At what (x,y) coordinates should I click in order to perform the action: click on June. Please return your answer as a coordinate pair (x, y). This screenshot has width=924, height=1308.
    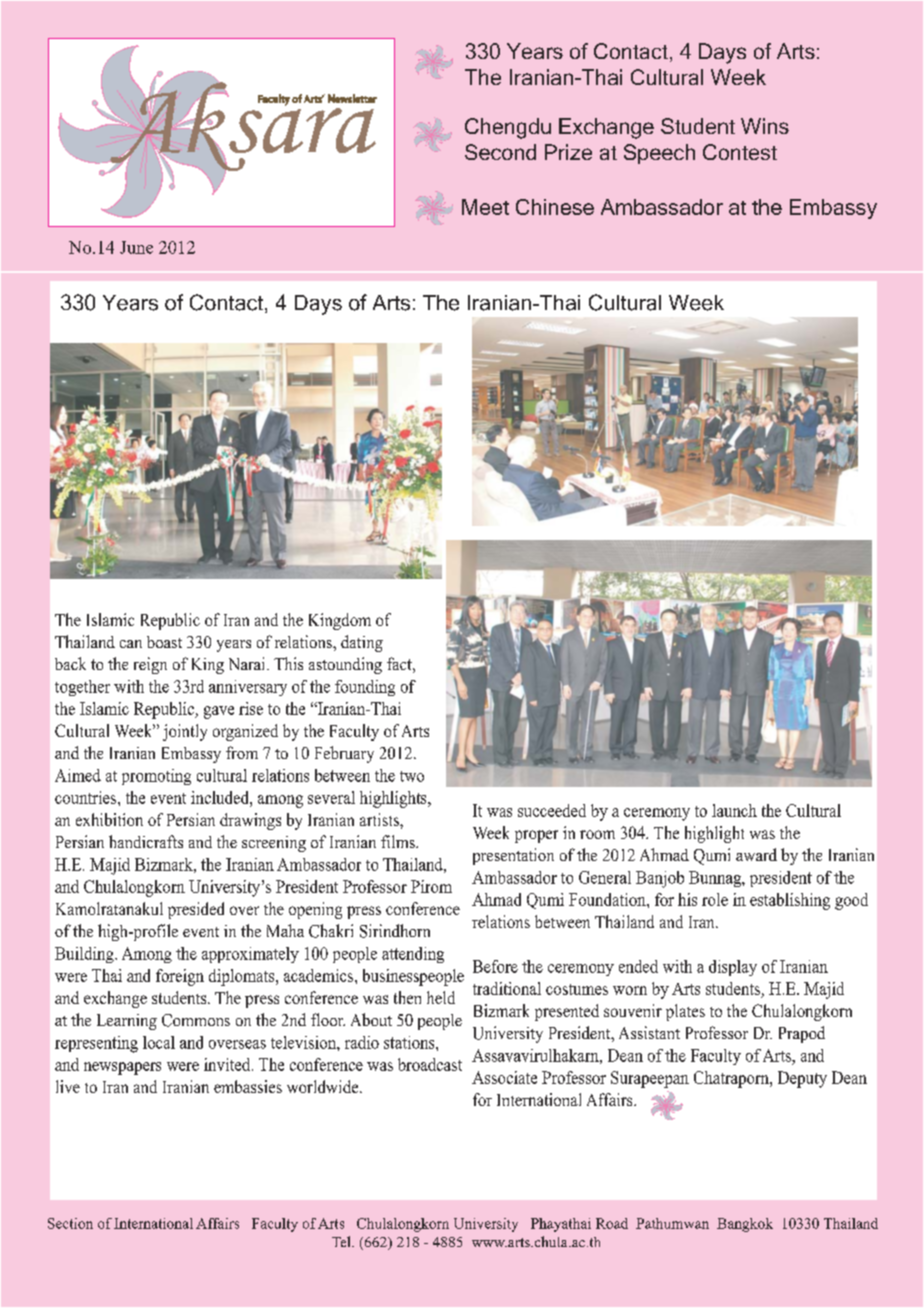
    Looking at the image, I should click on (136, 247).
